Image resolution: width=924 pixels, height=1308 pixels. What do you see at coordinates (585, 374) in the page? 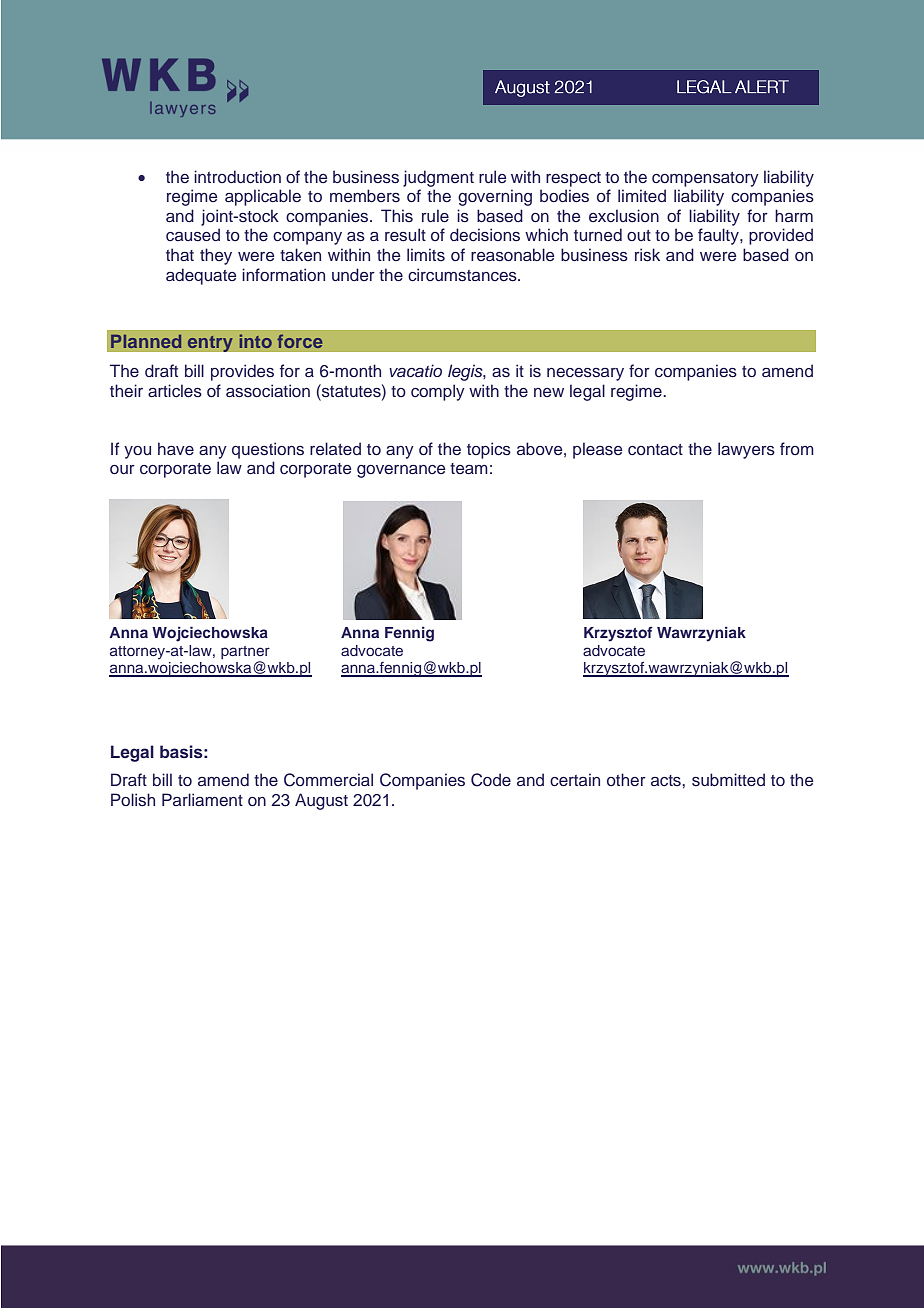
I see `necessary` at bounding box center [585, 374].
